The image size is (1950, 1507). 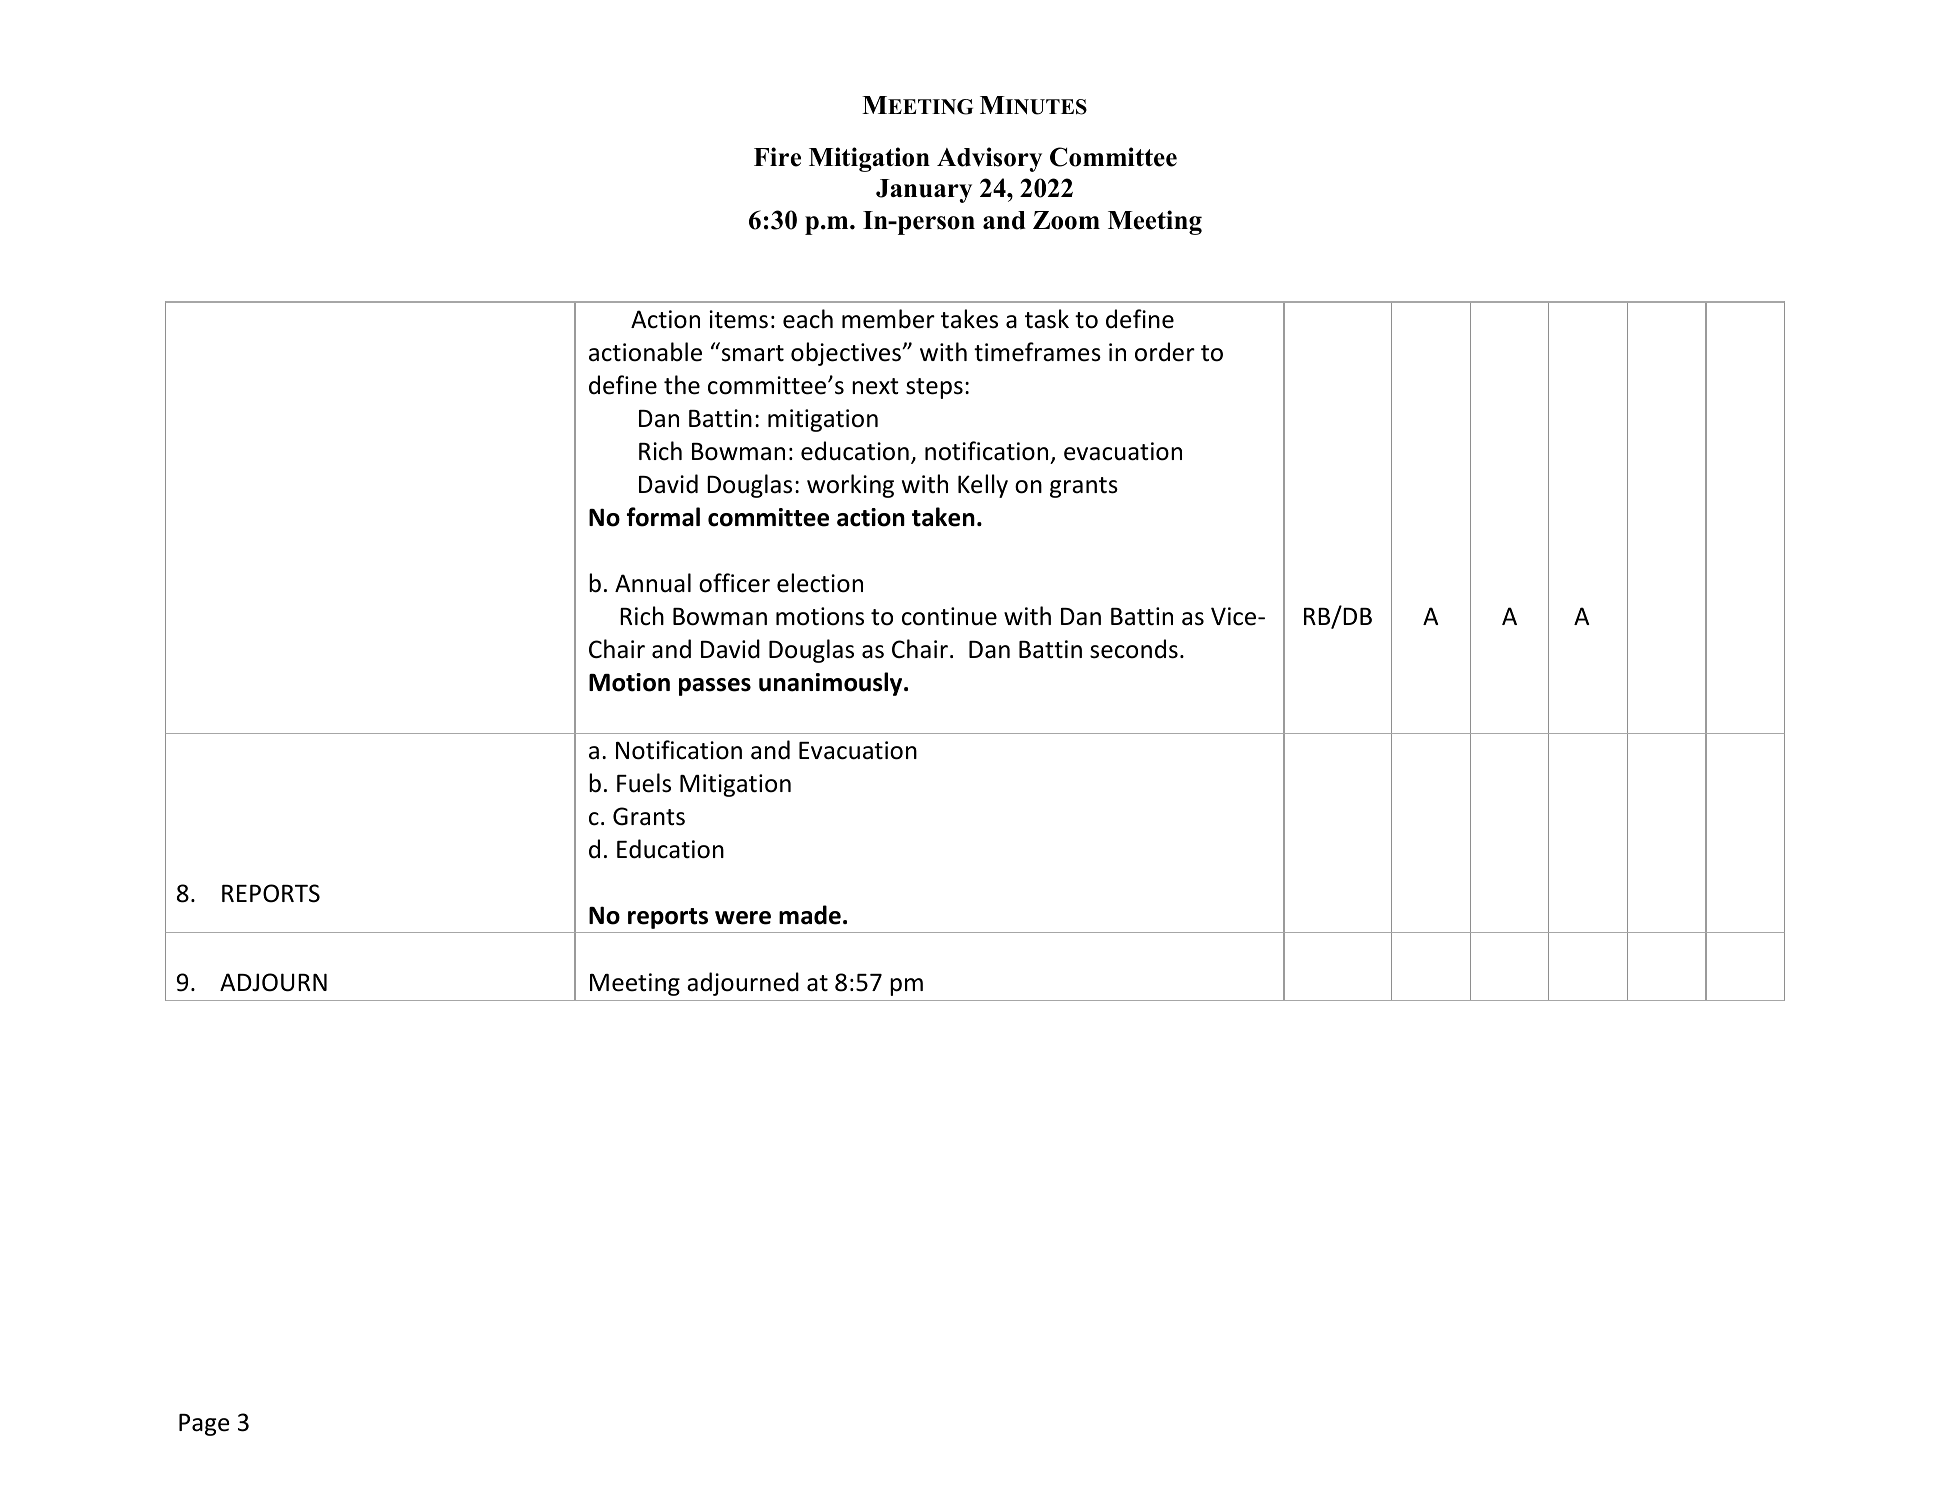 What do you see at coordinates (204, 1425) in the document?
I see `Page` at bounding box center [204, 1425].
